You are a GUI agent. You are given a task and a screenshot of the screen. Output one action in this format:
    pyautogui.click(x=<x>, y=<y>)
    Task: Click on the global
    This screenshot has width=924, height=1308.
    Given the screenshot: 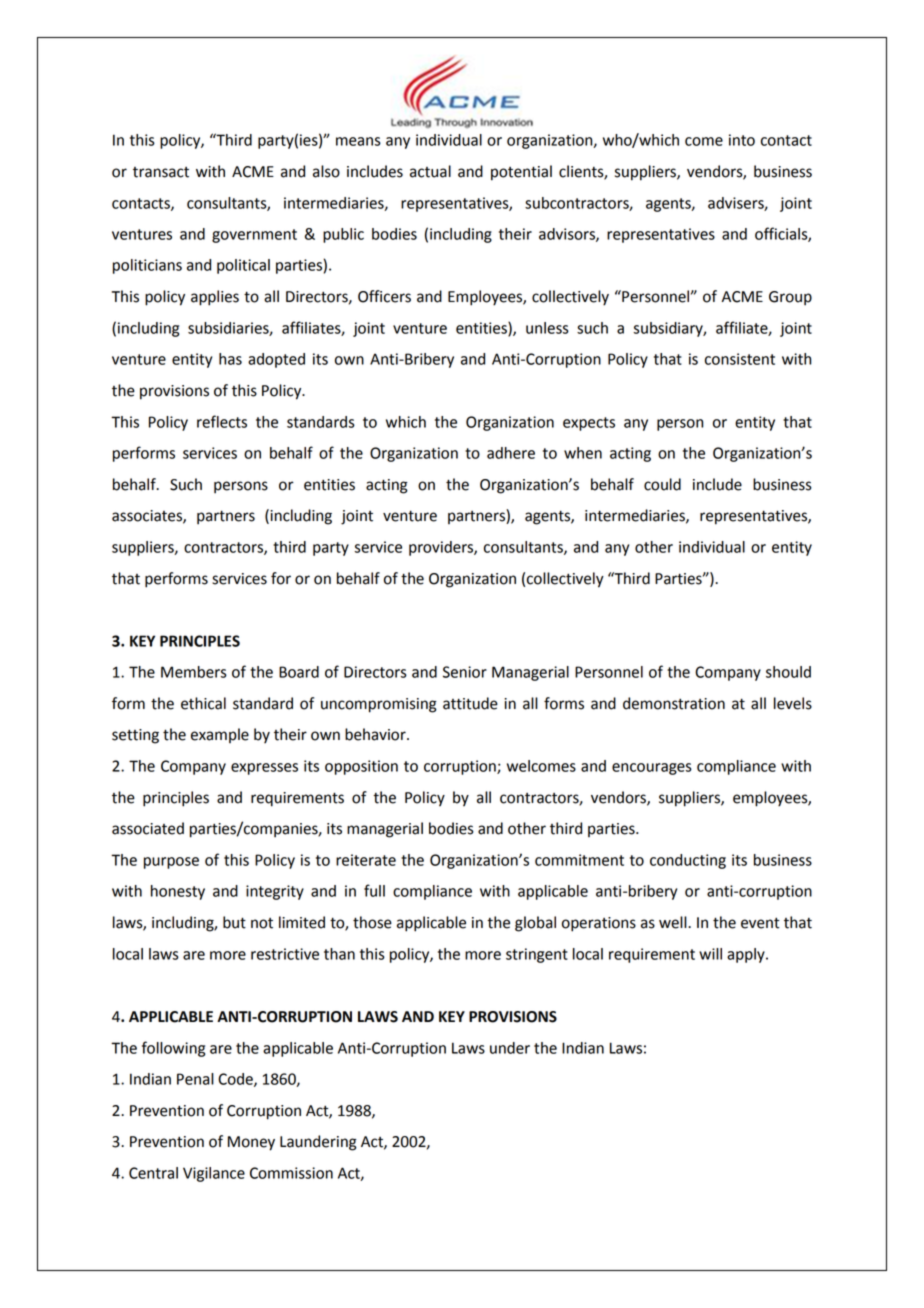 What is the action you would take?
    pyautogui.click(x=535, y=924)
